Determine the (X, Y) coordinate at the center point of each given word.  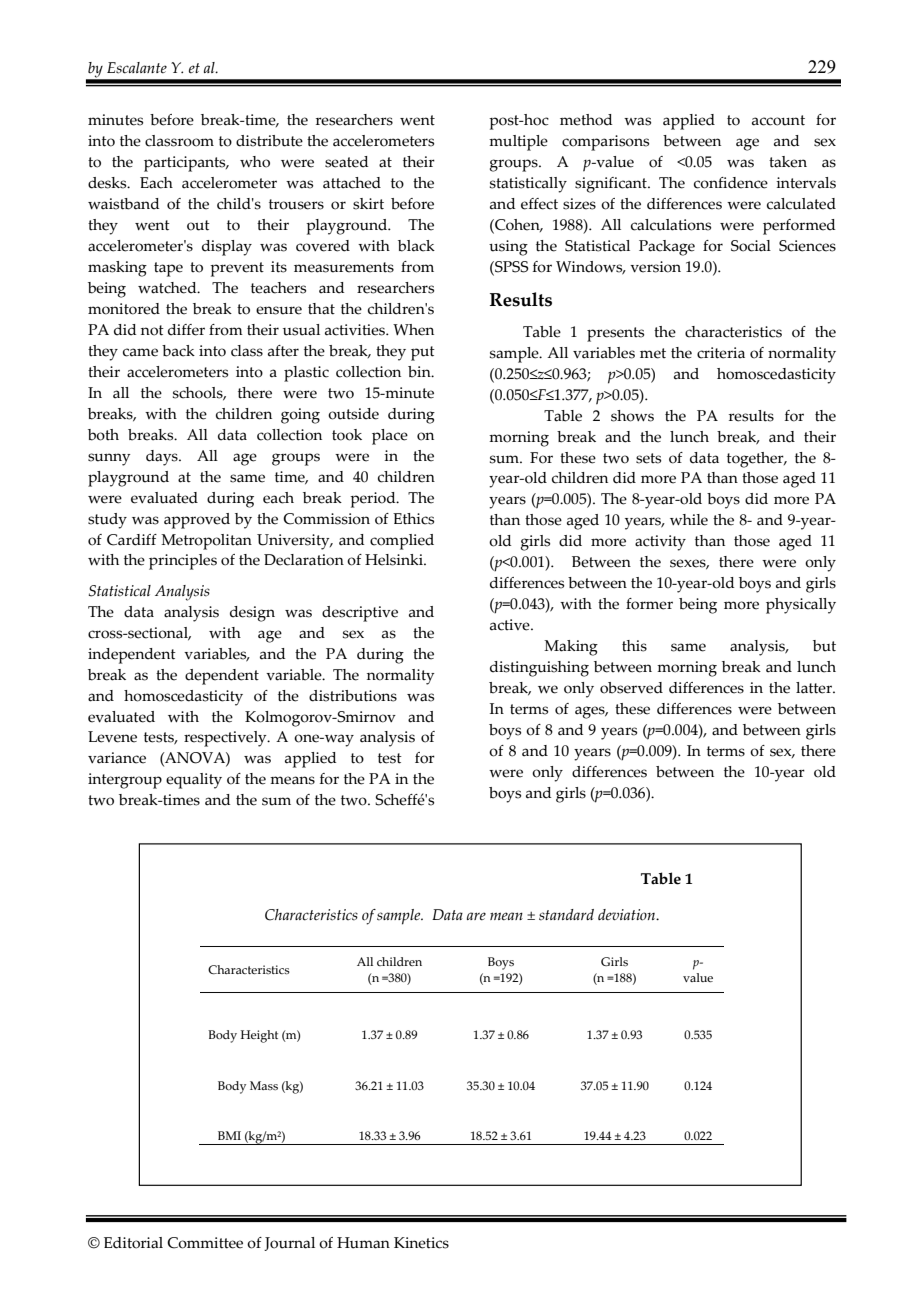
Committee (205, 1243)
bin (420, 372)
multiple (518, 143)
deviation (628, 915)
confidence (731, 183)
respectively (226, 739)
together (756, 460)
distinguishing (539, 669)
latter (815, 688)
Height (259, 1036)
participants (186, 164)
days (163, 458)
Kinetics (421, 1243)
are (476, 916)
